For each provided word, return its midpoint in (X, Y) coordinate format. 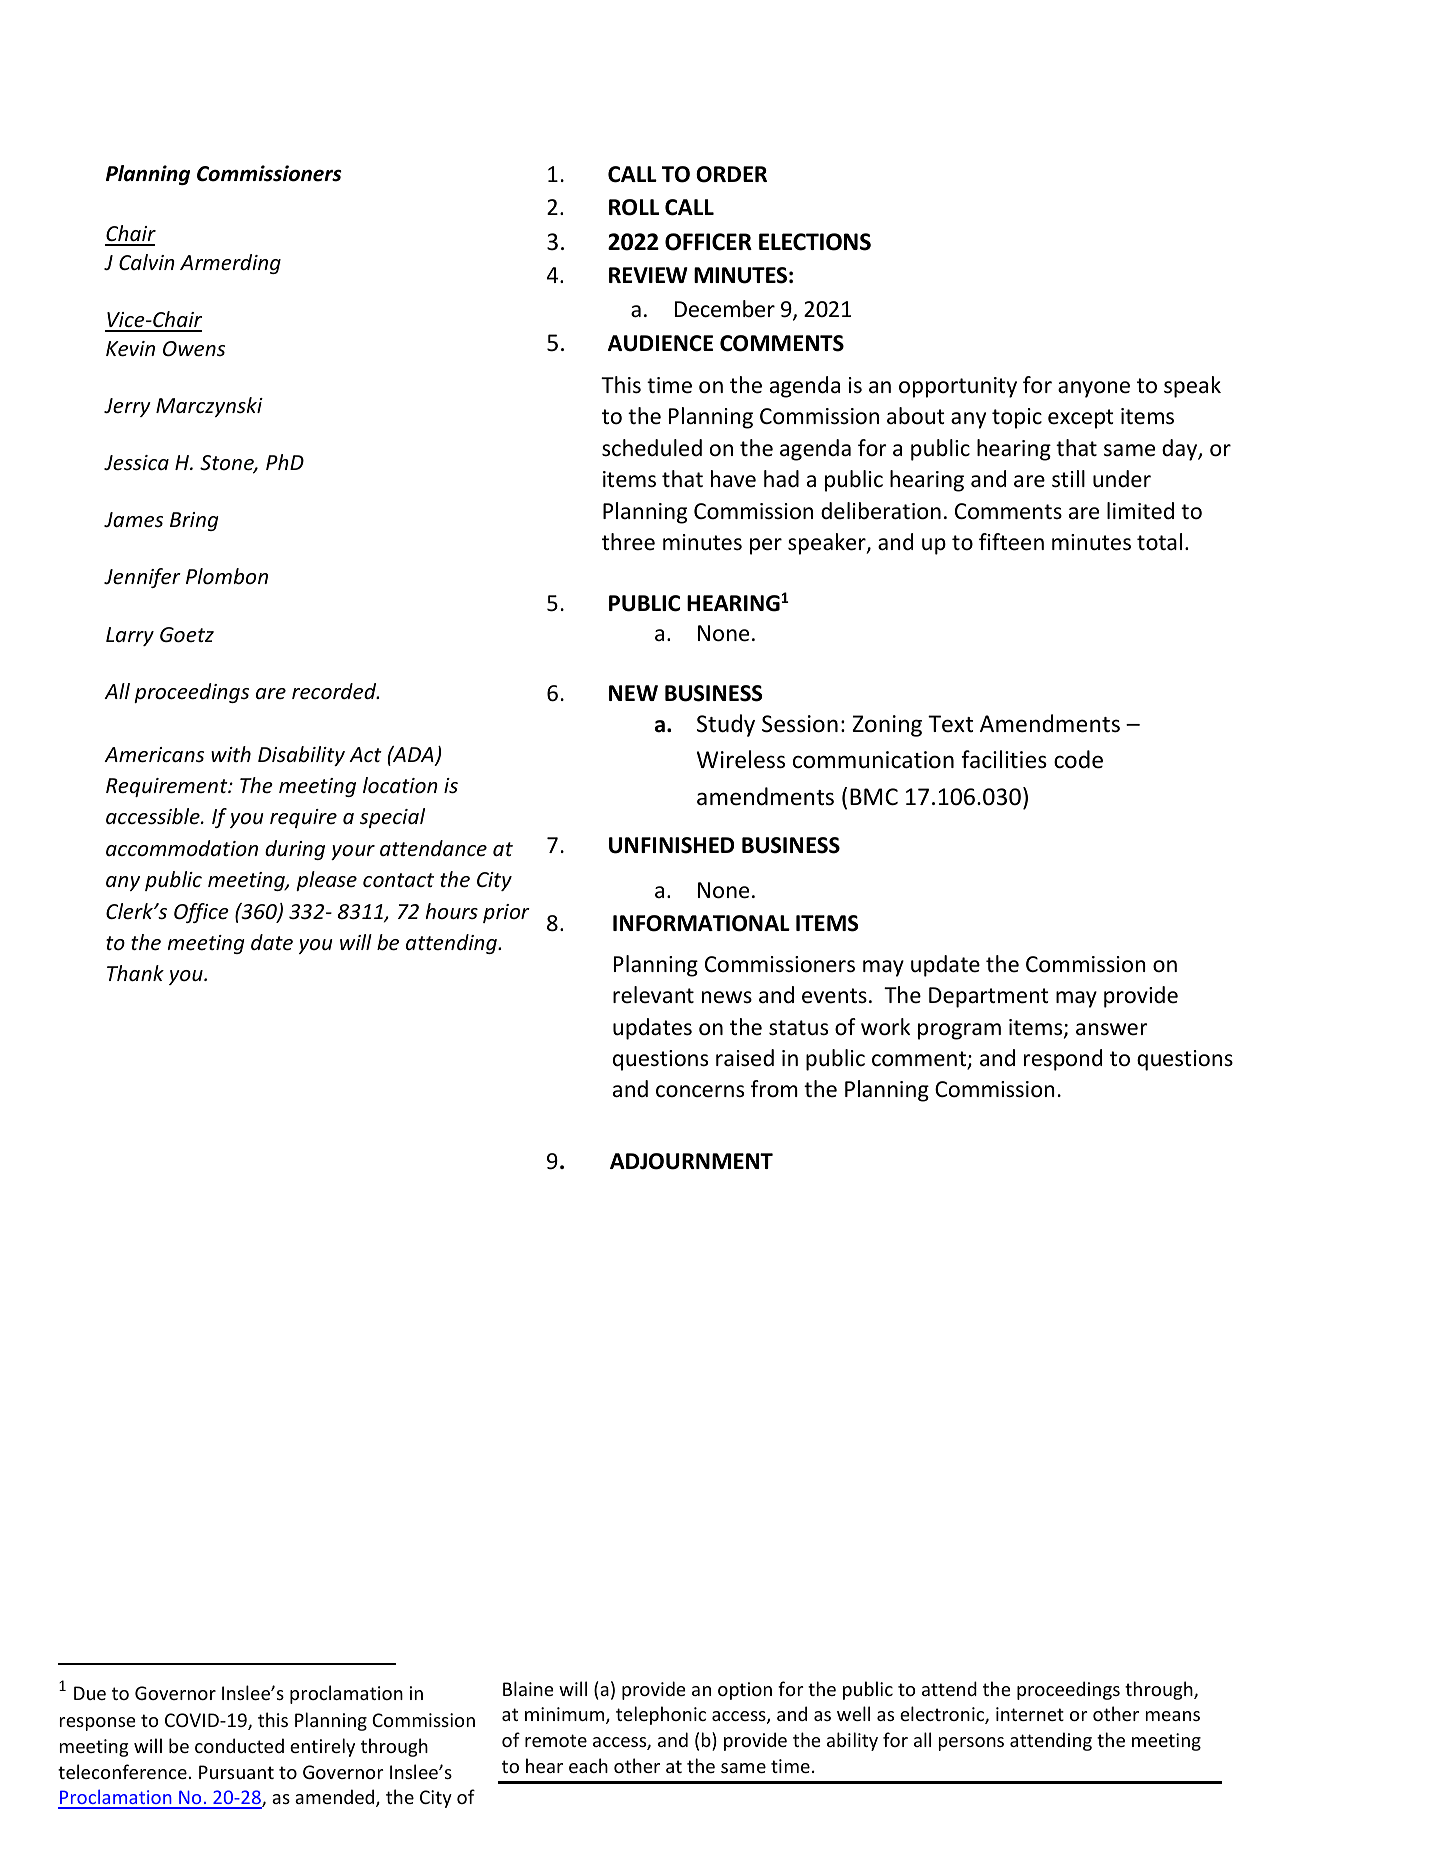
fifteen (1011, 542)
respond (1063, 1060)
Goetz (187, 635)
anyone (1094, 389)
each (588, 1765)
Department (989, 997)
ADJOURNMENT (691, 1161)
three (628, 542)
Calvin (147, 262)
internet (1030, 1714)
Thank (135, 973)
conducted (239, 1745)
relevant (653, 995)
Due (90, 1693)
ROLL (634, 207)
